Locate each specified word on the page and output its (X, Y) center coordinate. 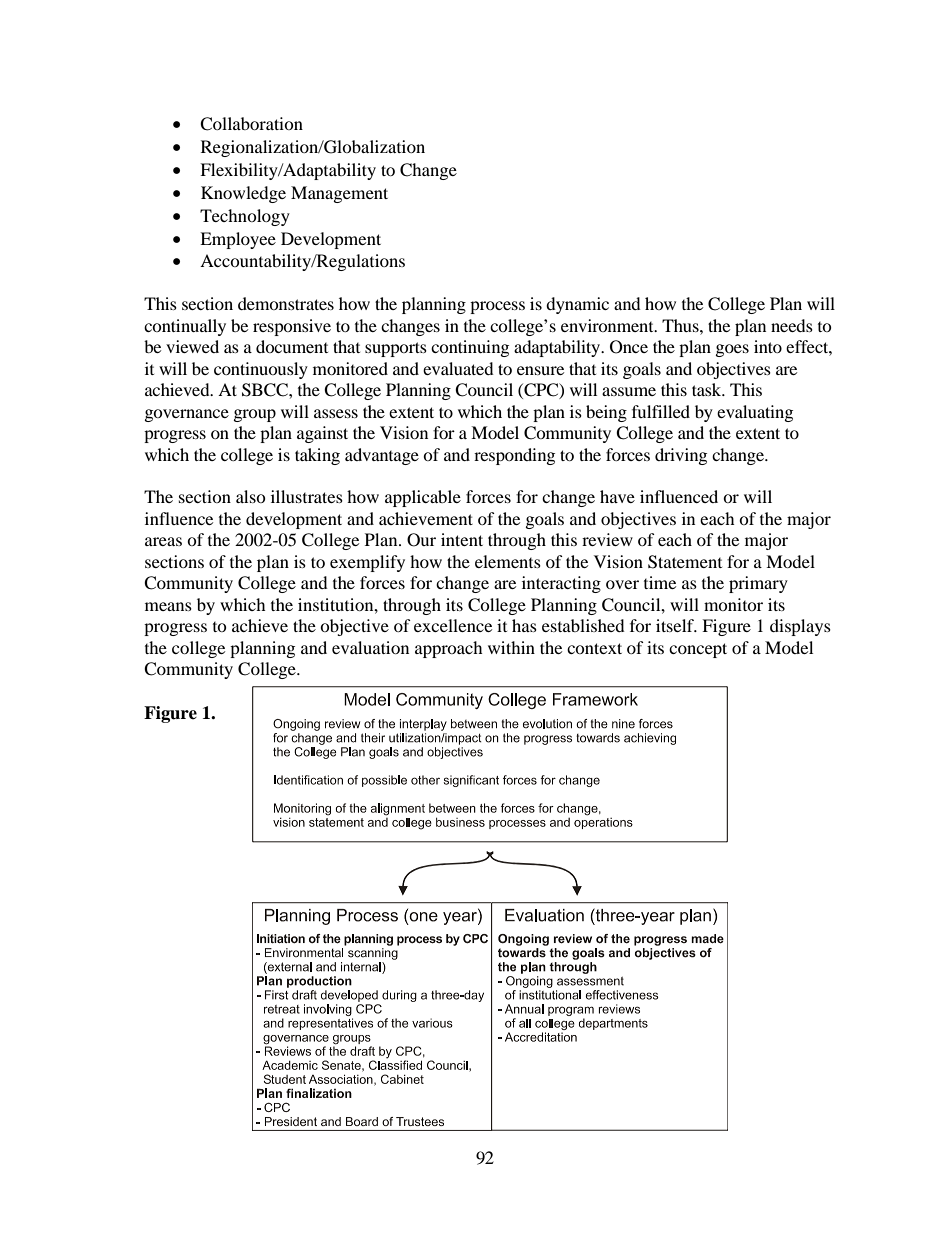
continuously (261, 370)
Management (339, 194)
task (708, 389)
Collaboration (251, 124)
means (168, 606)
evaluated (458, 368)
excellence (453, 625)
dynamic (577, 305)
